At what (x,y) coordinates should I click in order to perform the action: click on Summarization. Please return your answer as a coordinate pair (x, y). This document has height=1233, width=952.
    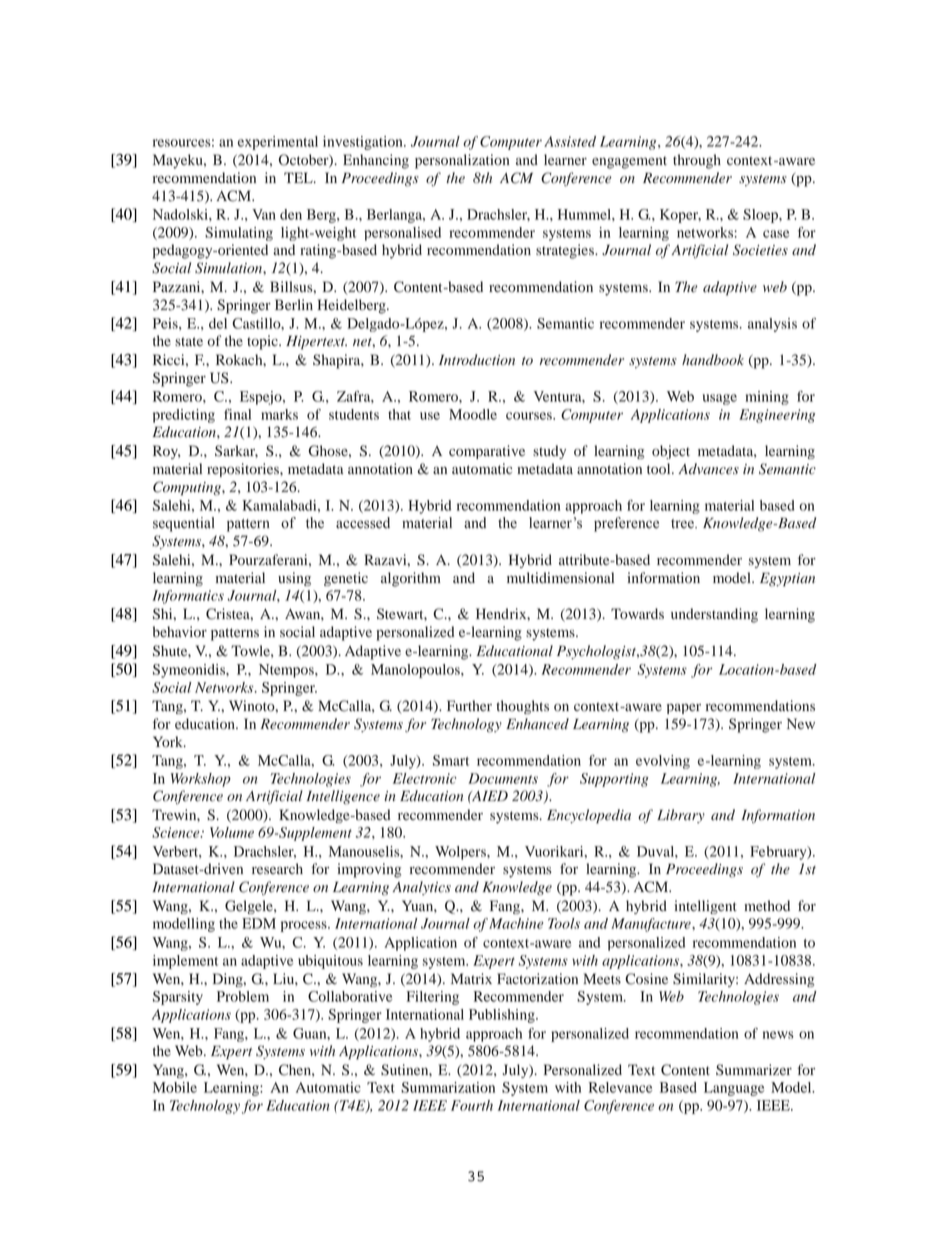
    Looking at the image, I should click on (448, 1087).
